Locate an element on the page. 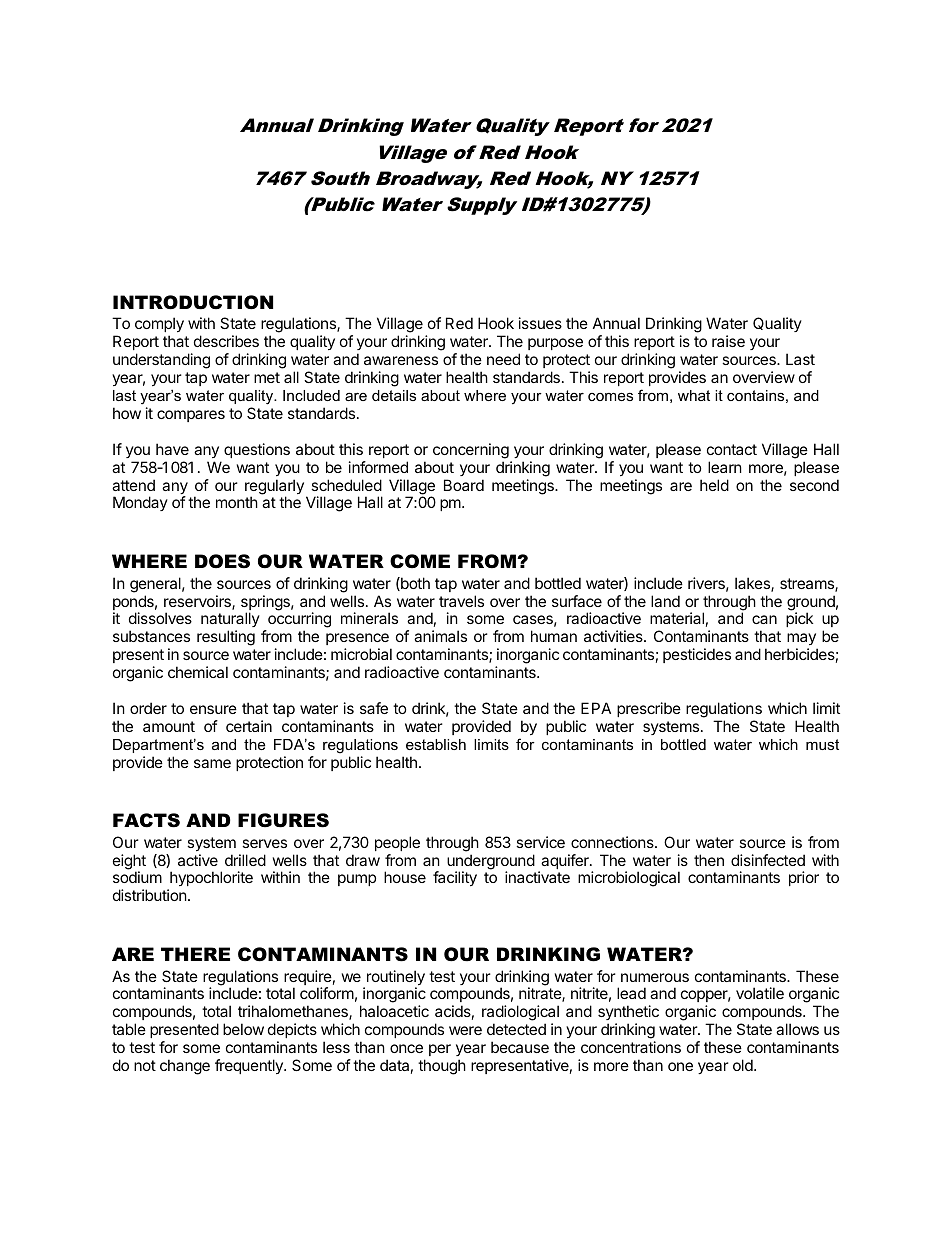  below is located at coordinates (243, 1029).
